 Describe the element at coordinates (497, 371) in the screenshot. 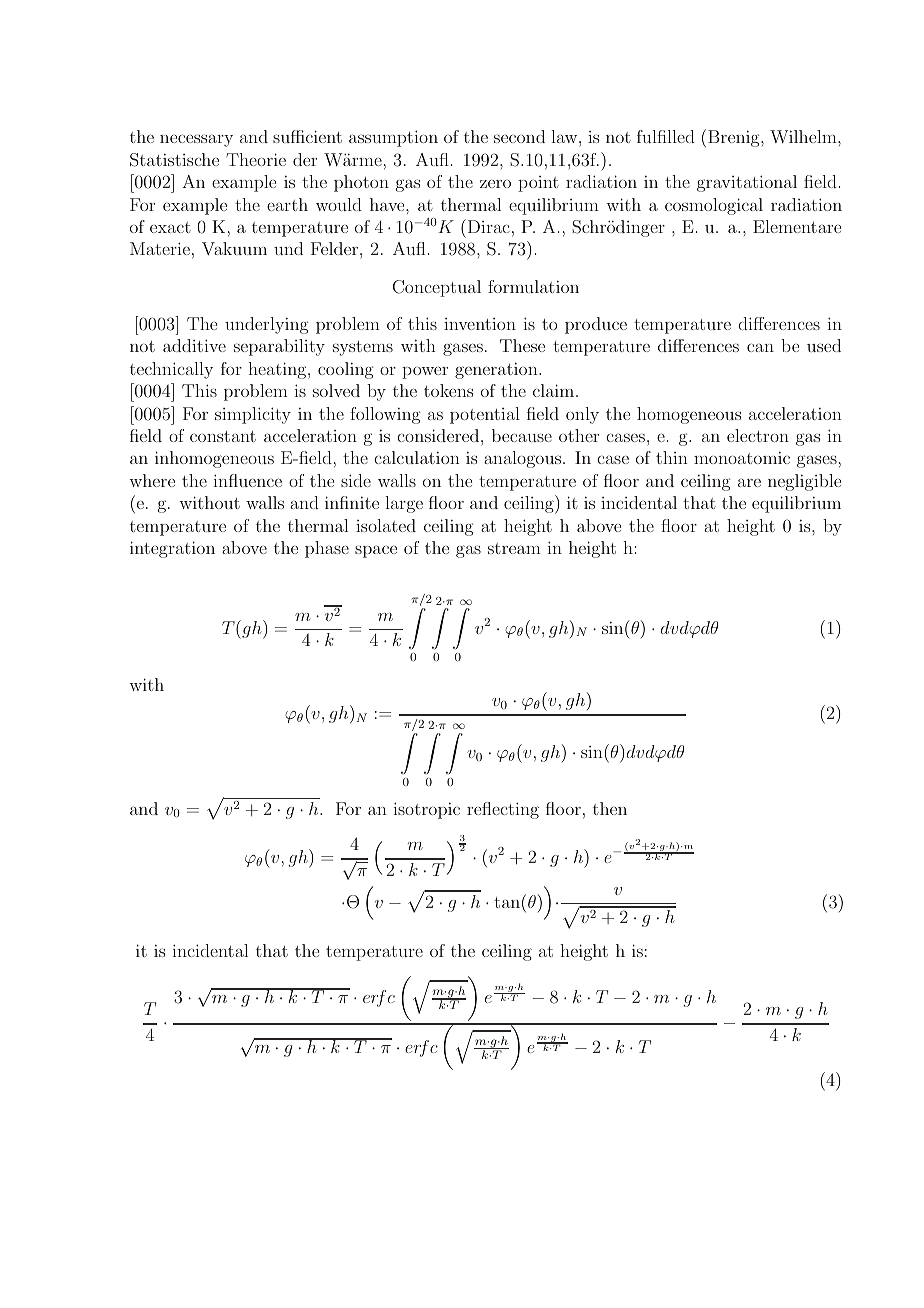

I see `generation` at that location.
